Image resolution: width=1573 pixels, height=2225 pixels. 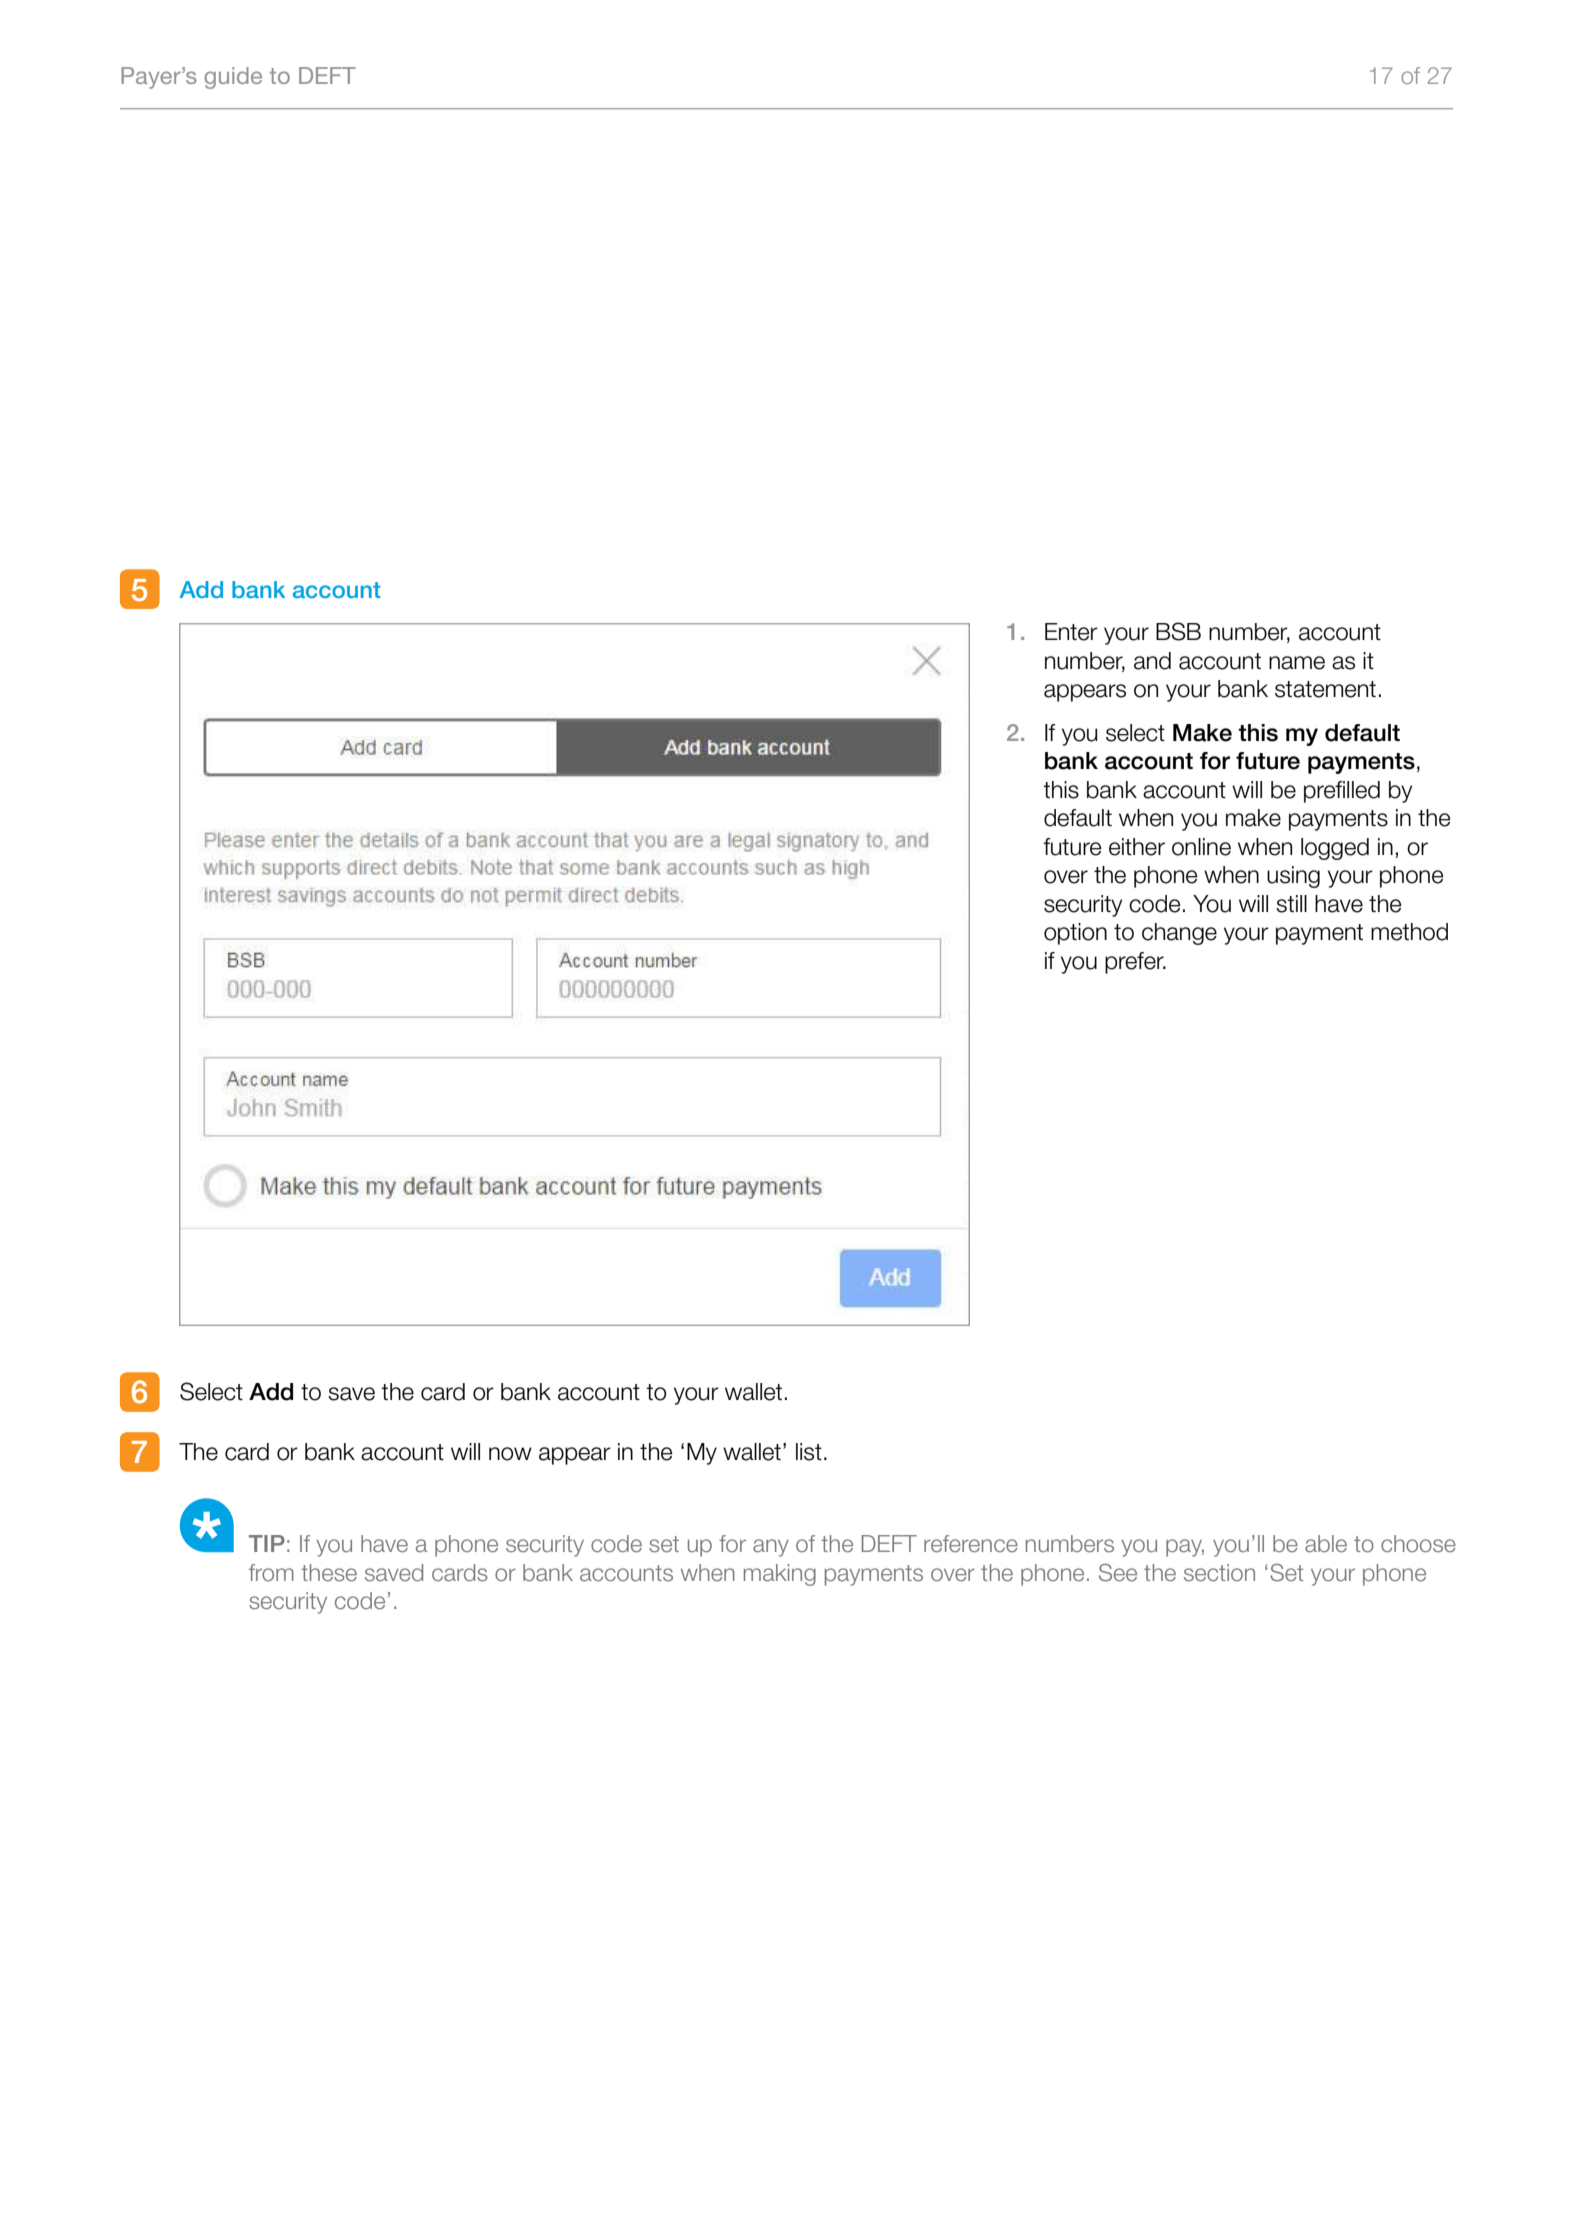 I want to click on Enter, so click(x=1071, y=632).
